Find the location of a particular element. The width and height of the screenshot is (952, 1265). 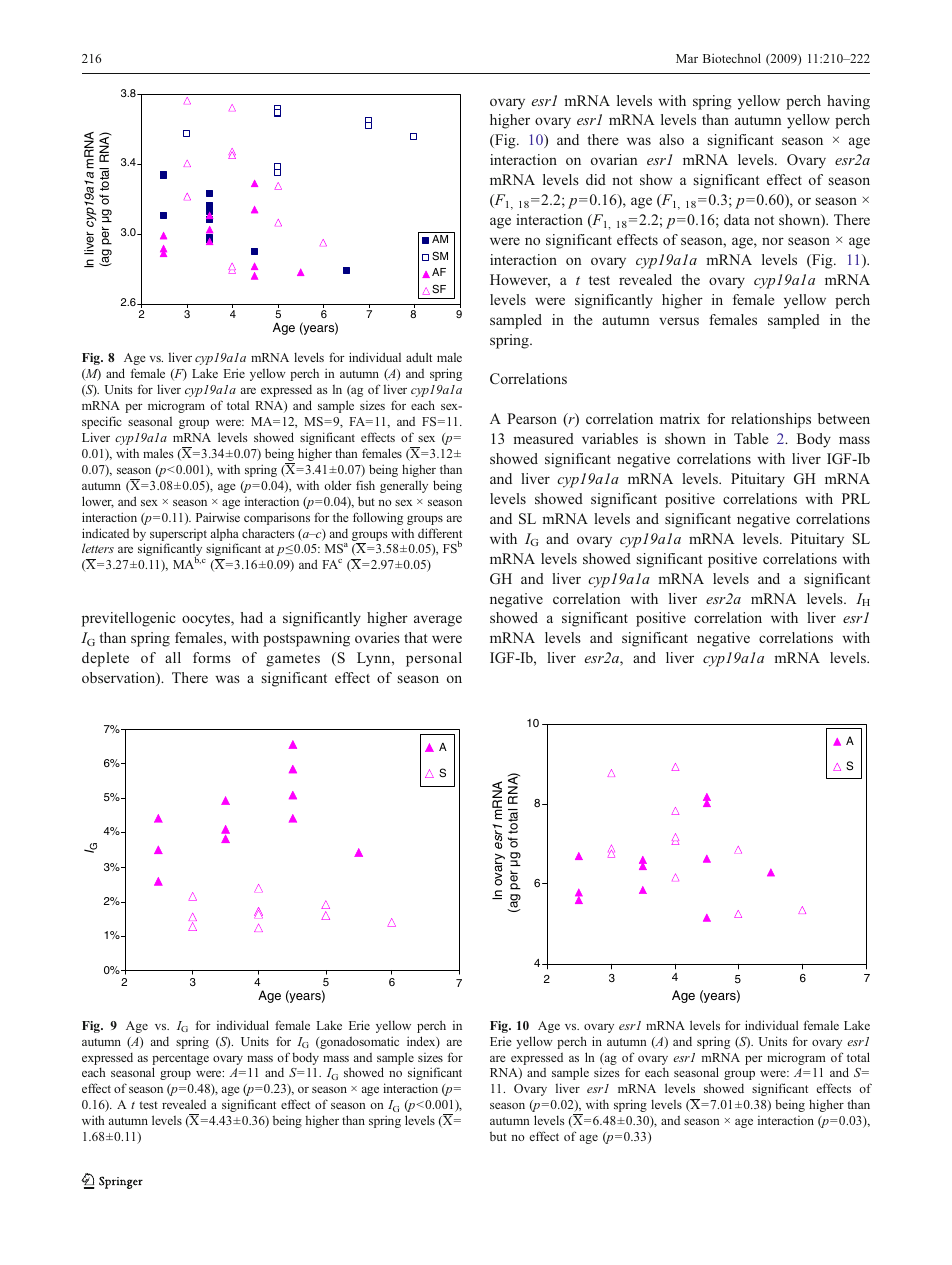

different is located at coordinates (440, 533).
